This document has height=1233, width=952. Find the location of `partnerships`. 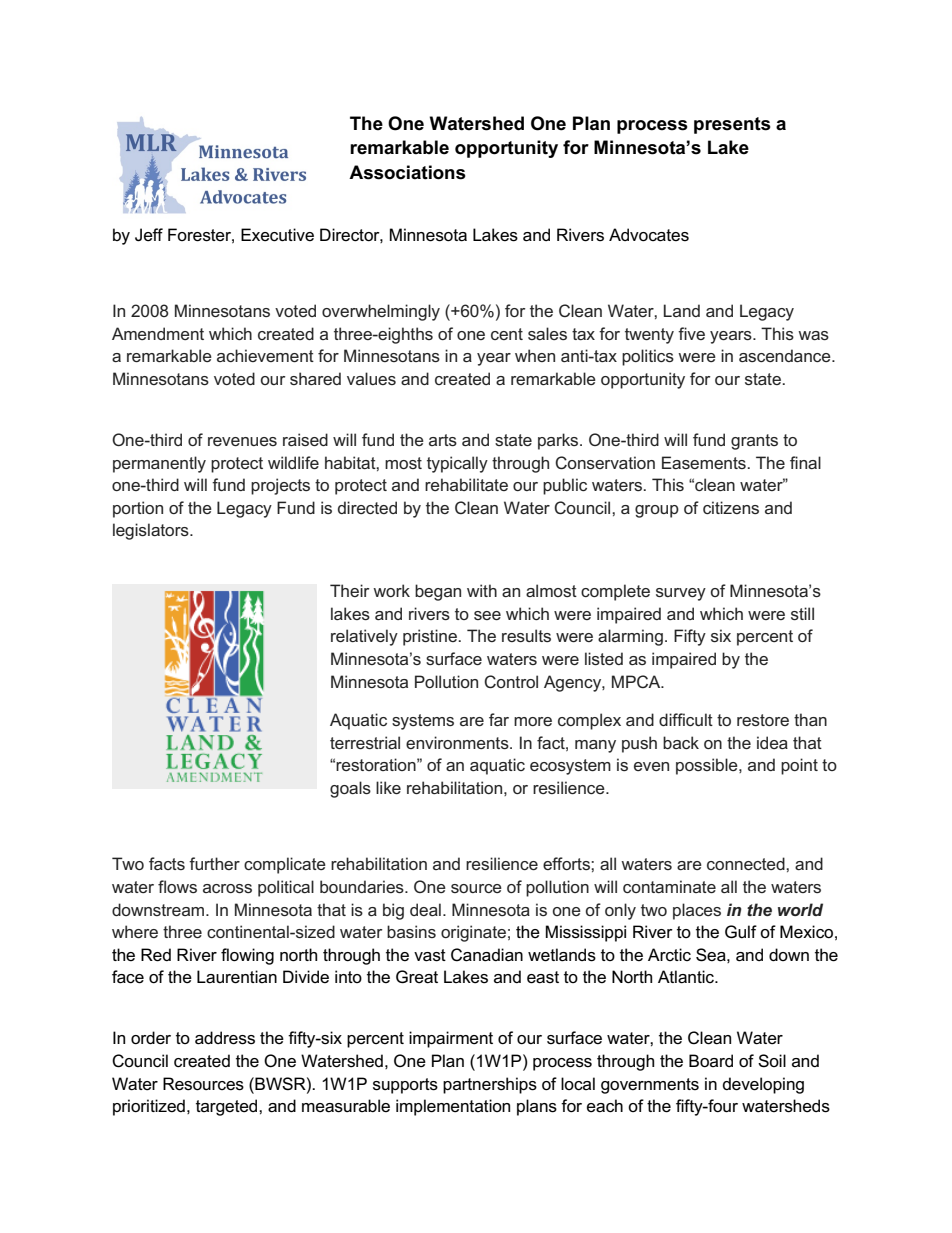

partnerships is located at coordinates (490, 1085).
